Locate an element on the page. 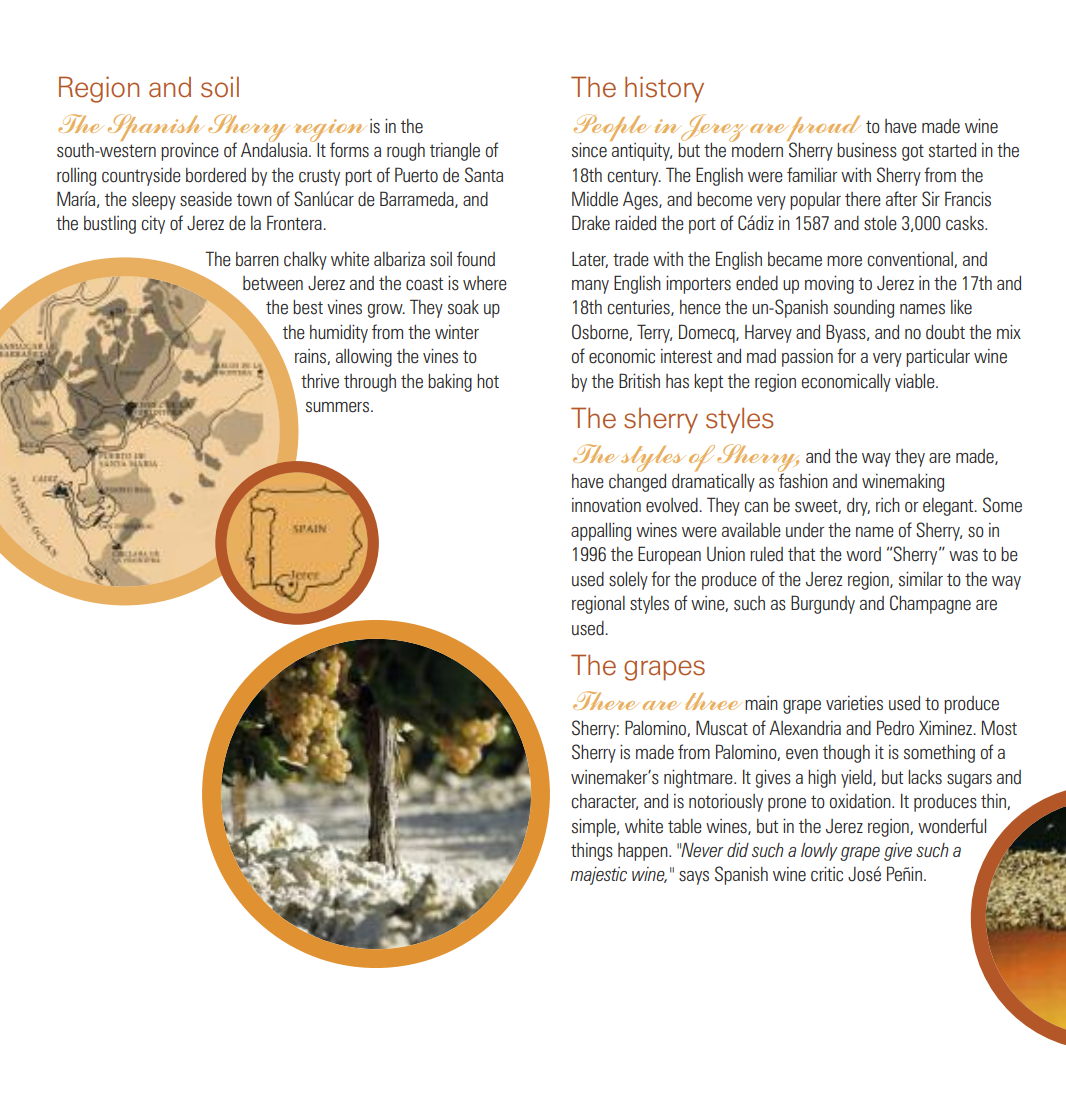 The image size is (1066, 1120). rich is located at coordinates (888, 505).
